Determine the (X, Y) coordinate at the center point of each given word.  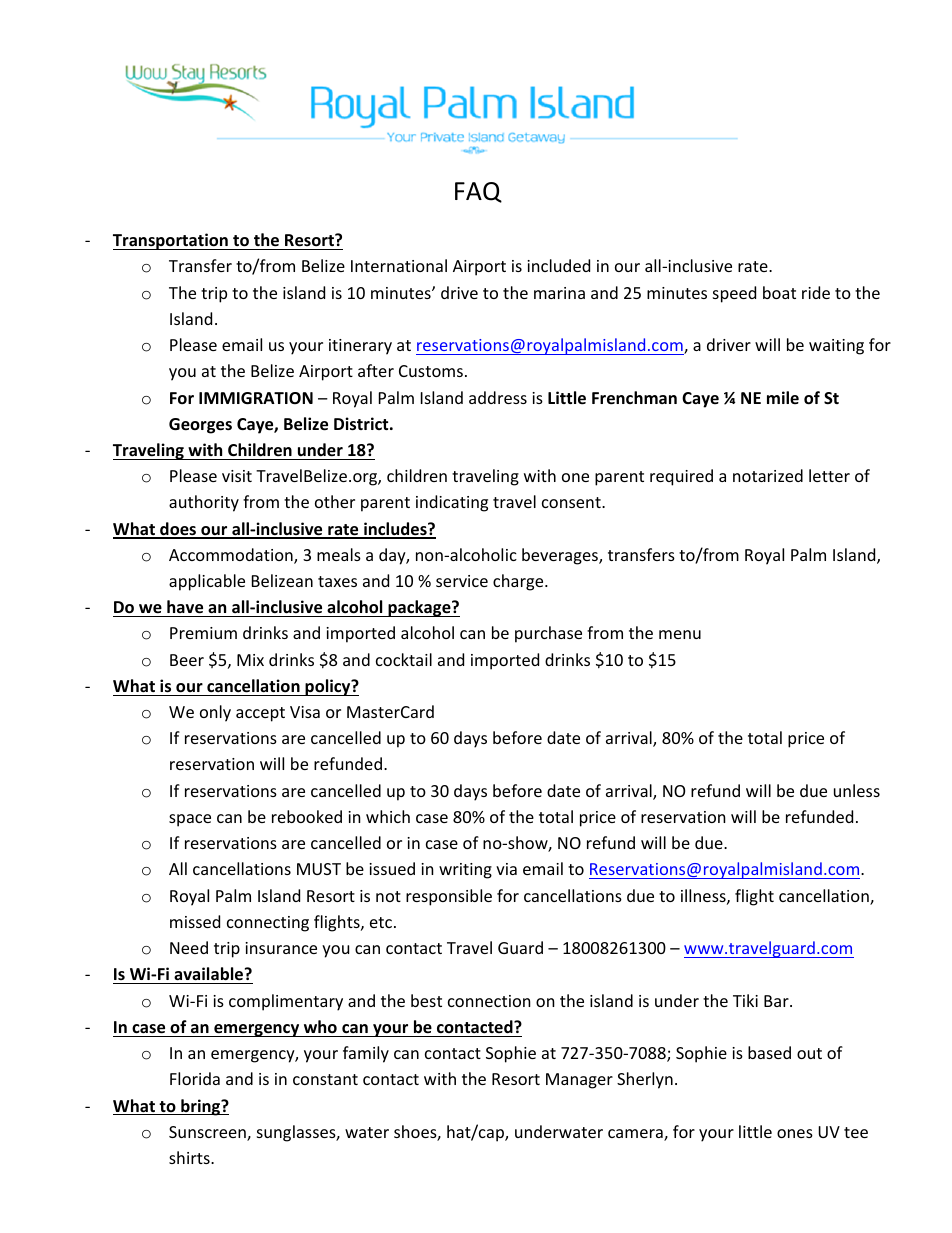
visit (237, 476)
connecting (268, 924)
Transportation (171, 241)
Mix (250, 660)
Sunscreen (208, 1133)
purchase (548, 634)
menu (680, 634)
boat (779, 292)
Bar (777, 1001)
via (506, 869)
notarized (768, 475)
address (498, 397)
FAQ (478, 192)
